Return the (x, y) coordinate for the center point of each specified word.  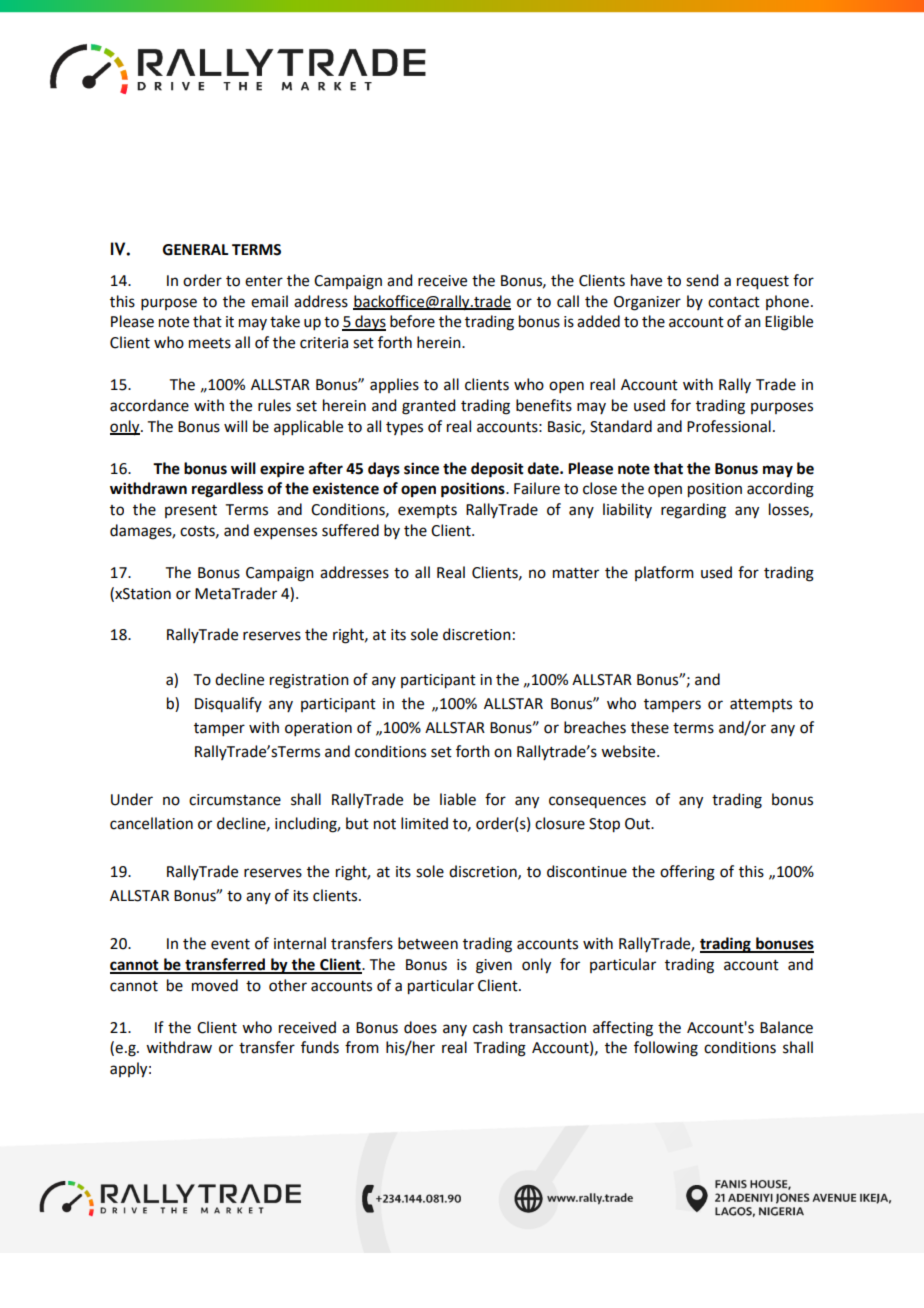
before (412, 321)
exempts (427, 511)
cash (488, 1027)
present (191, 511)
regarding (693, 511)
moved (215, 985)
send (702, 280)
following (666, 1049)
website (629, 751)
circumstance (235, 800)
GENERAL (196, 250)
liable (458, 799)
